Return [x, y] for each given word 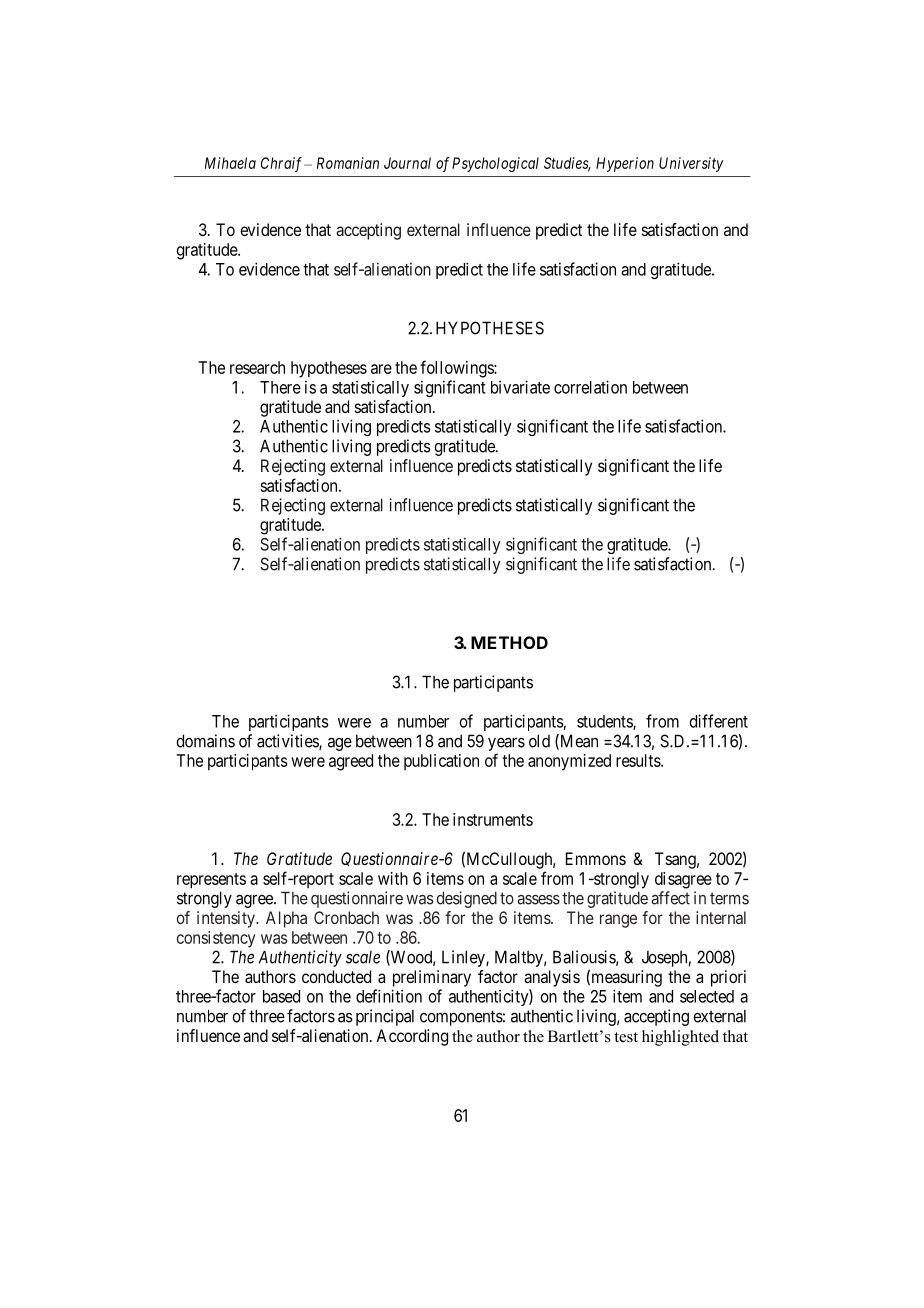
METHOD [509, 642]
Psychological [495, 164]
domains [205, 741]
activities [288, 742]
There [280, 387]
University [691, 164]
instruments [493, 819]
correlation [590, 387]
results [639, 760]
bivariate [520, 387]
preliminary [432, 978]
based [281, 996]
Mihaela [230, 163]
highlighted [680, 1038]
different [719, 721]
